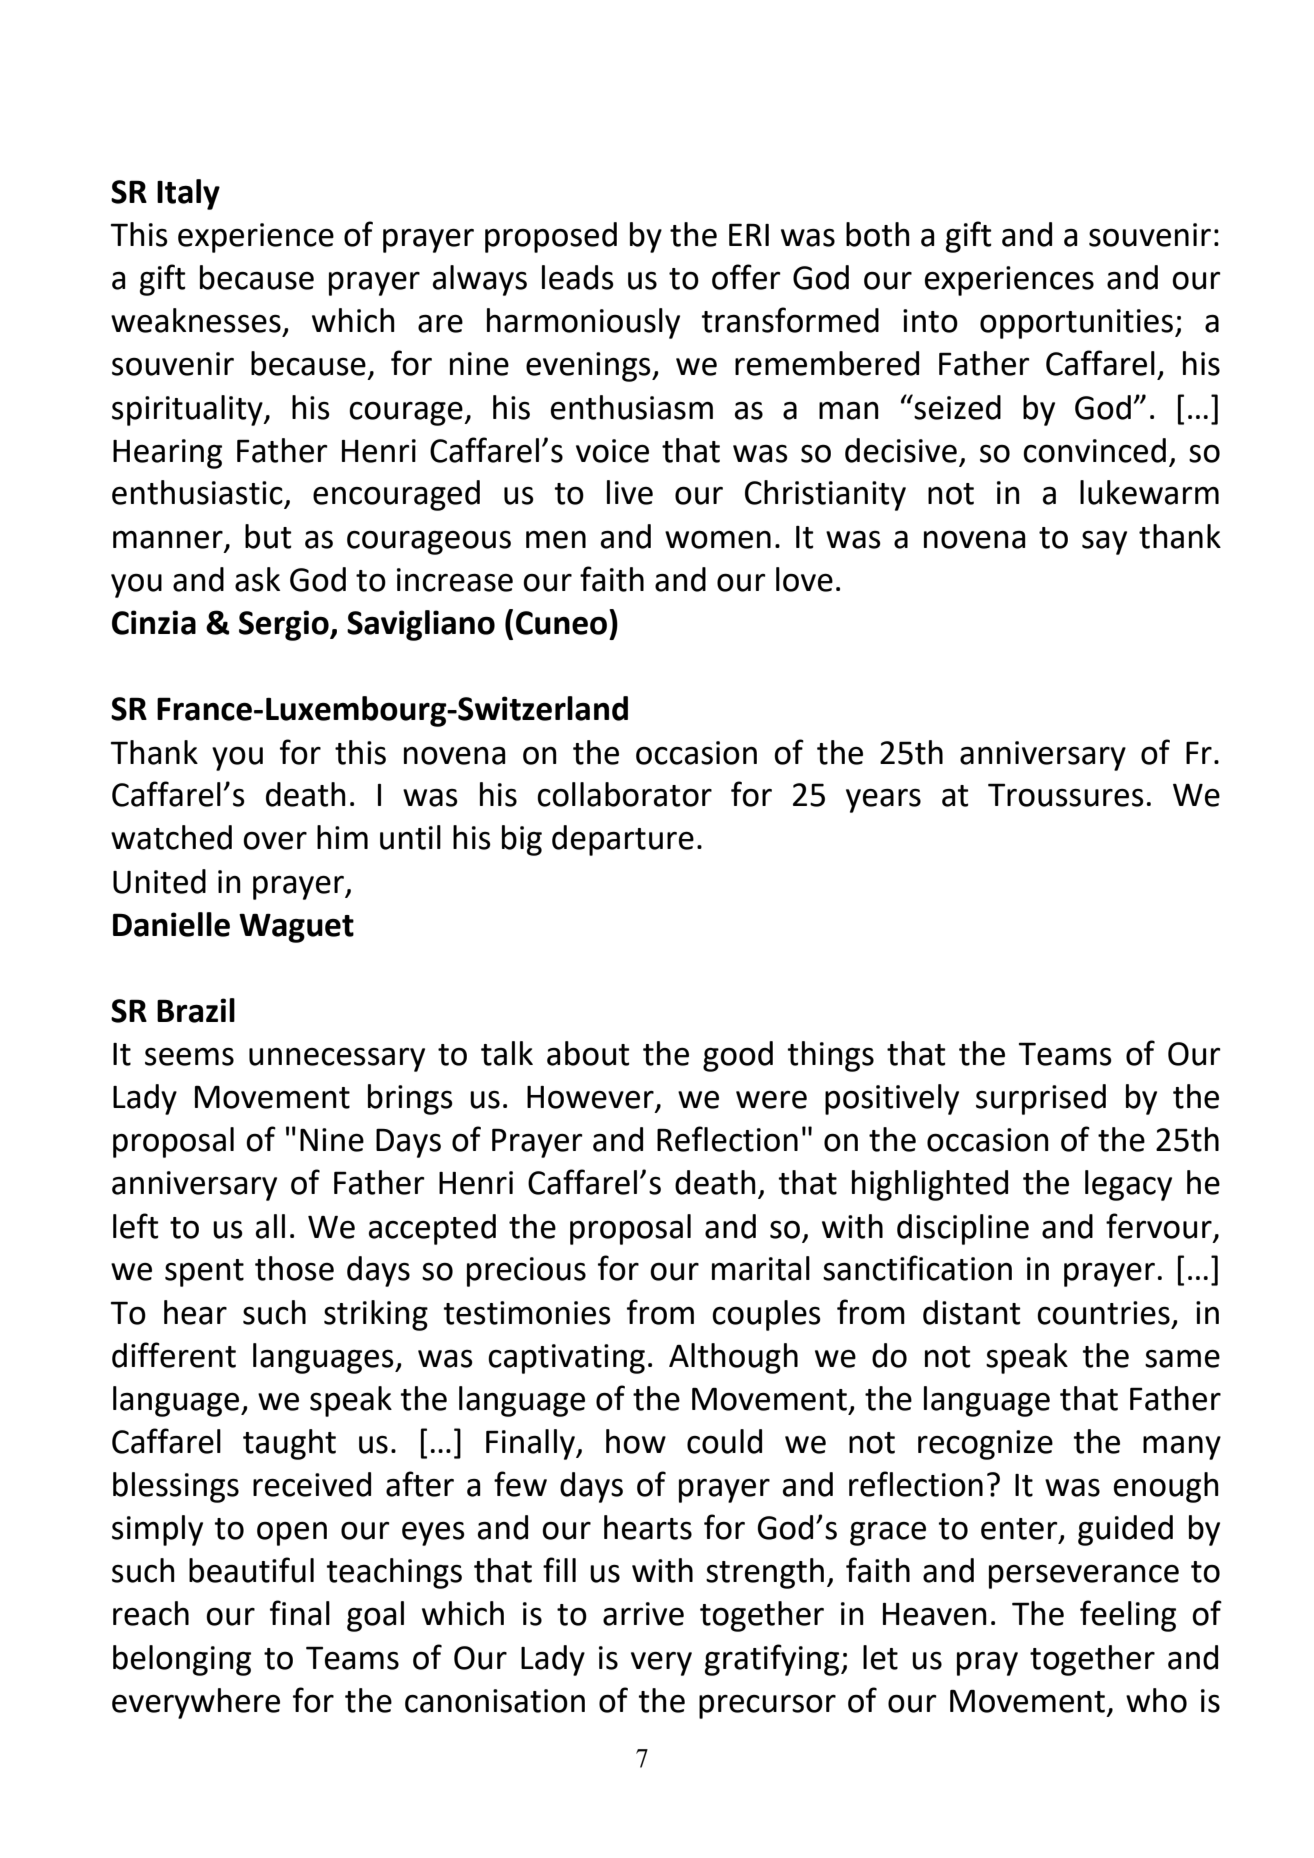 The image size is (1314, 1858). Describe the element at coordinates (171, 924) in the page. I see `Danielle` at that location.
